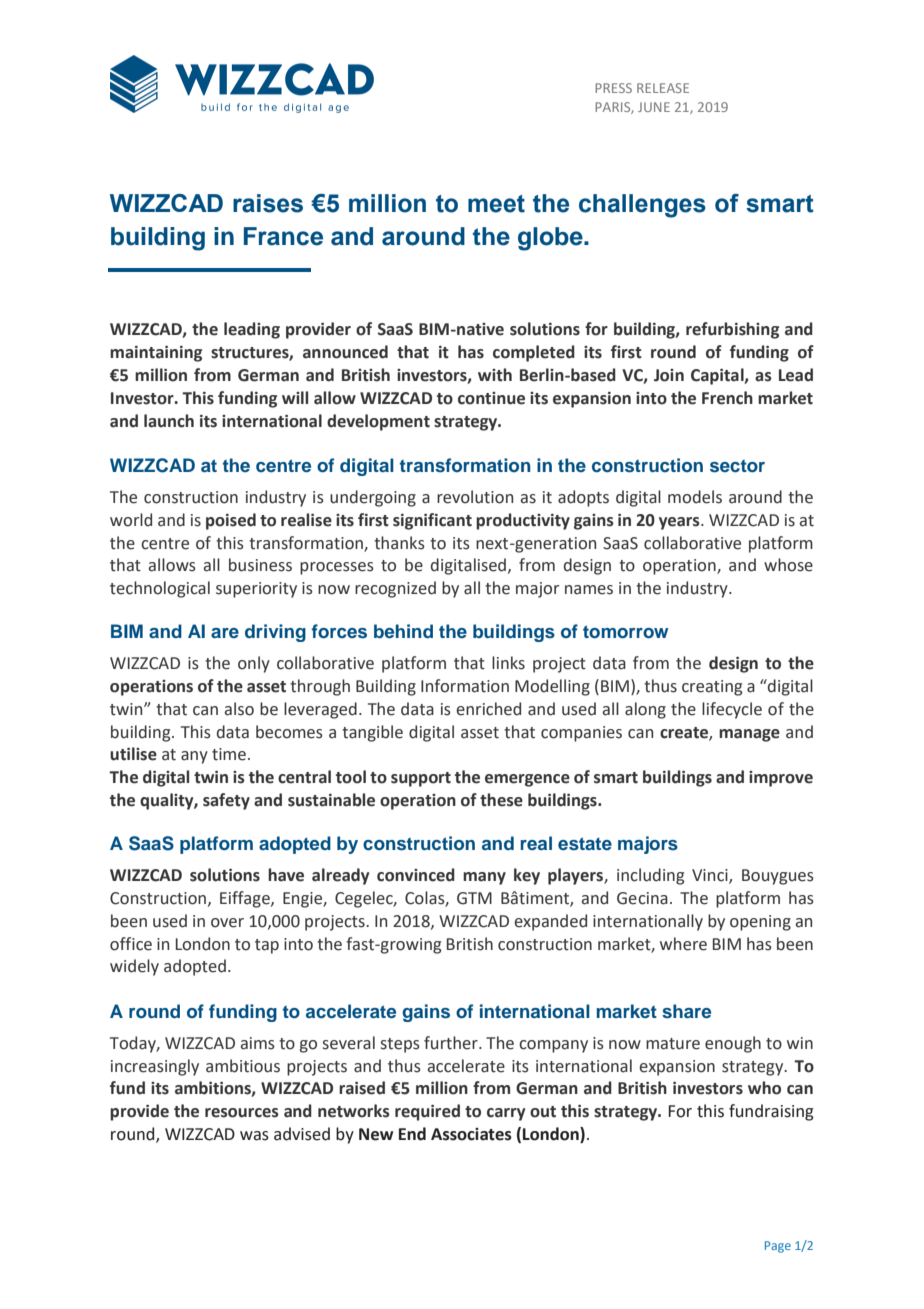 The width and height of the image is (924, 1309). What do you see at coordinates (712, 688) in the image?
I see `creating` at bounding box center [712, 688].
